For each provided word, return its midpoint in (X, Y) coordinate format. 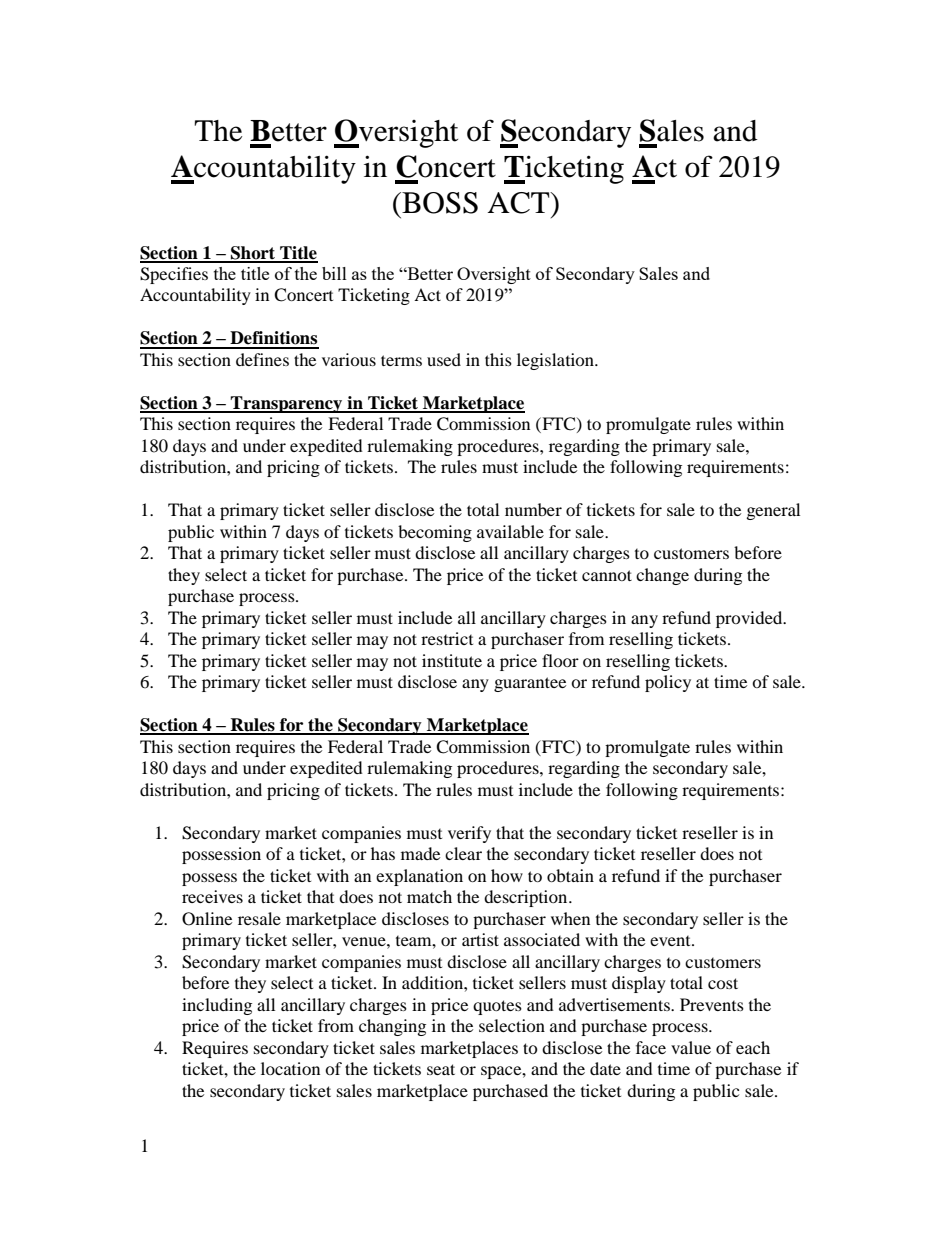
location (290, 1068)
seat (441, 1069)
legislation (556, 361)
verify (469, 834)
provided (750, 619)
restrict (447, 638)
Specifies (174, 275)
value (691, 1047)
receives (212, 896)
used (444, 359)
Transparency (287, 404)
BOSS (439, 203)
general (773, 511)
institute (452, 660)
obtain (570, 875)
